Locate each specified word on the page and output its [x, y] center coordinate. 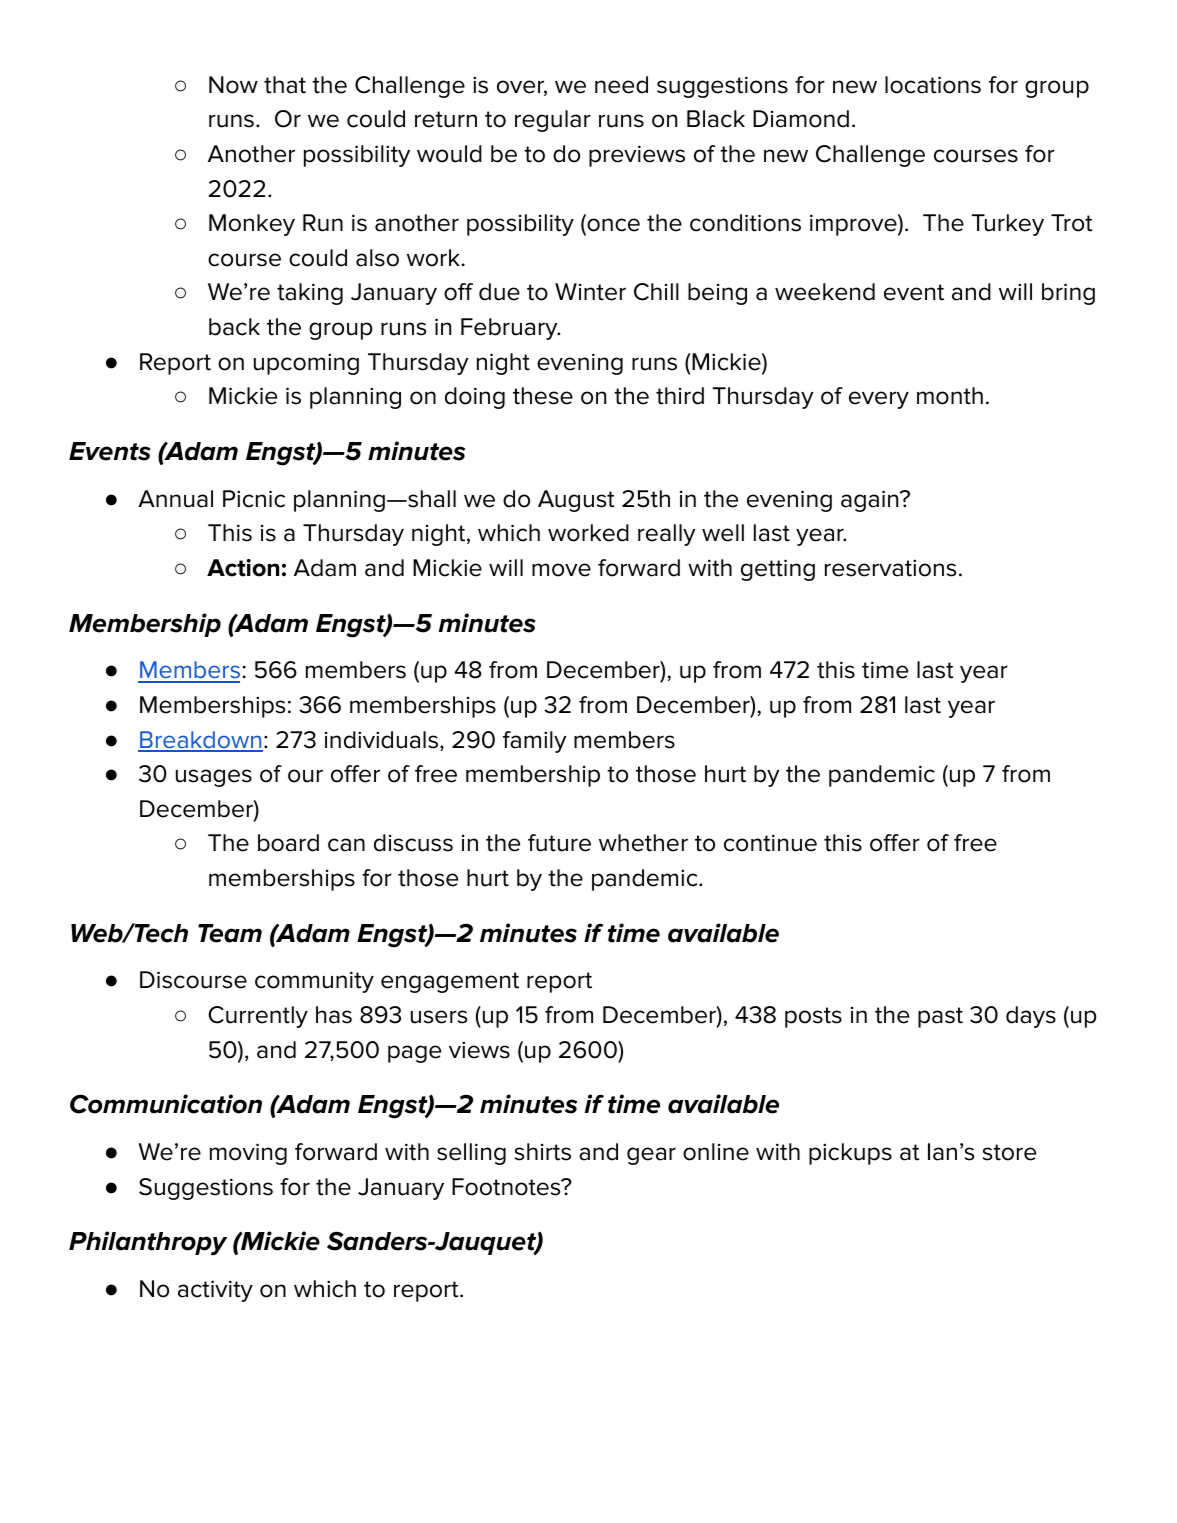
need [621, 85]
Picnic [254, 499]
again [871, 501]
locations [933, 85]
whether [643, 843]
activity [215, 1291]
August [576, 501]
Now [233, 85]
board [288, 843]
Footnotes [507, 1187]
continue [770, 843]
